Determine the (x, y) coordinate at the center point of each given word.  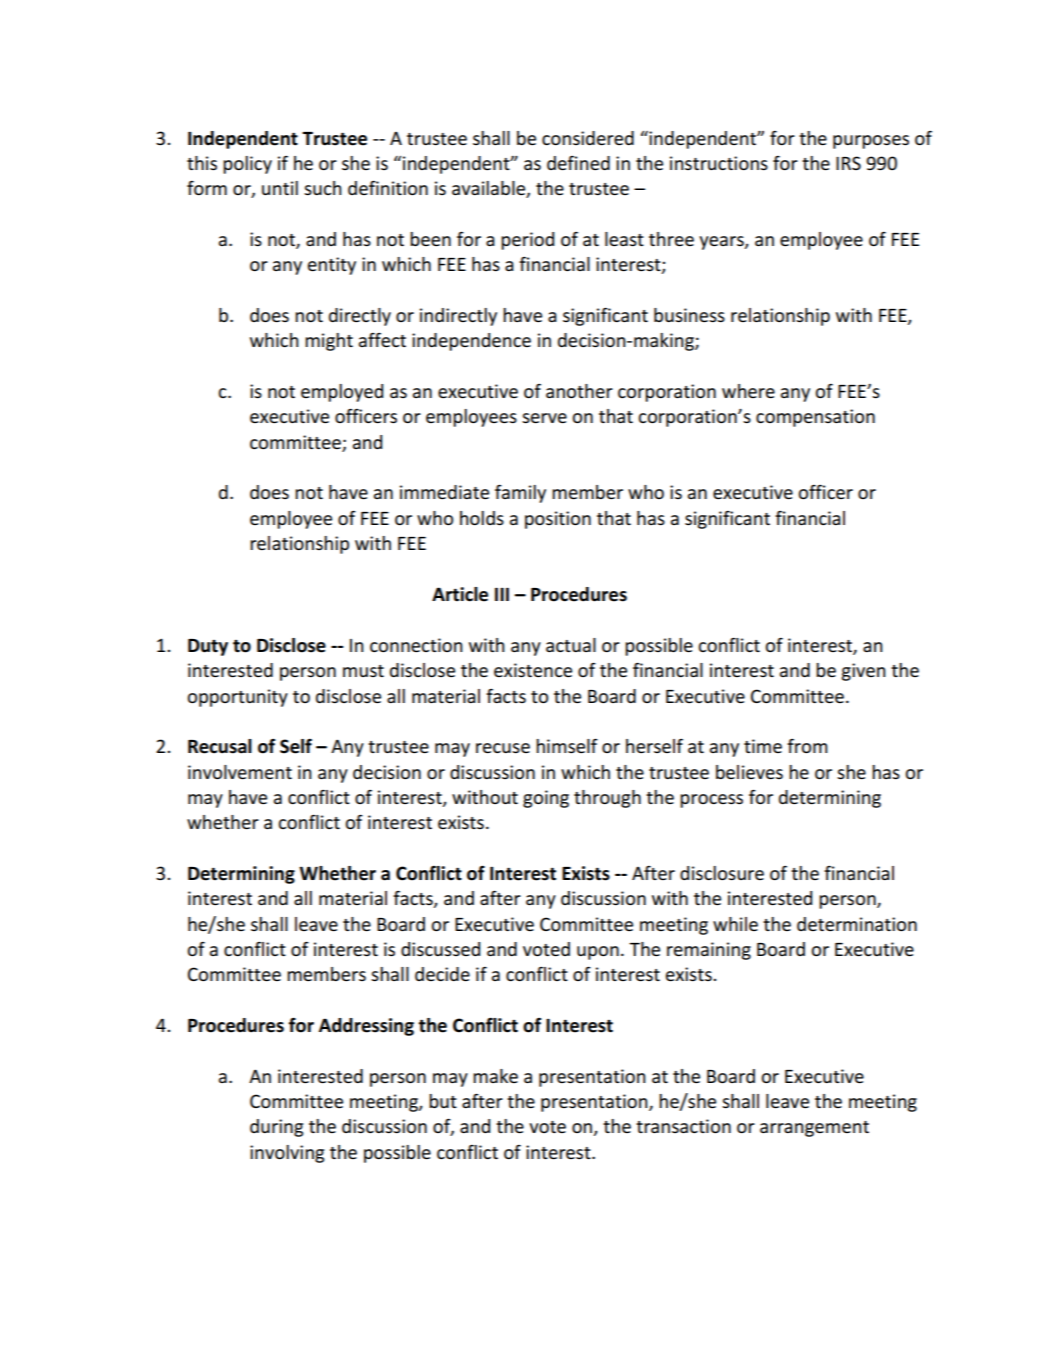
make (495, 1076)
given (863, 672)
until (280, 188)
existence (533, 670)
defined (578, 163)
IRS (848, 163)
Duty (208, 647)
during (276, 1128)
